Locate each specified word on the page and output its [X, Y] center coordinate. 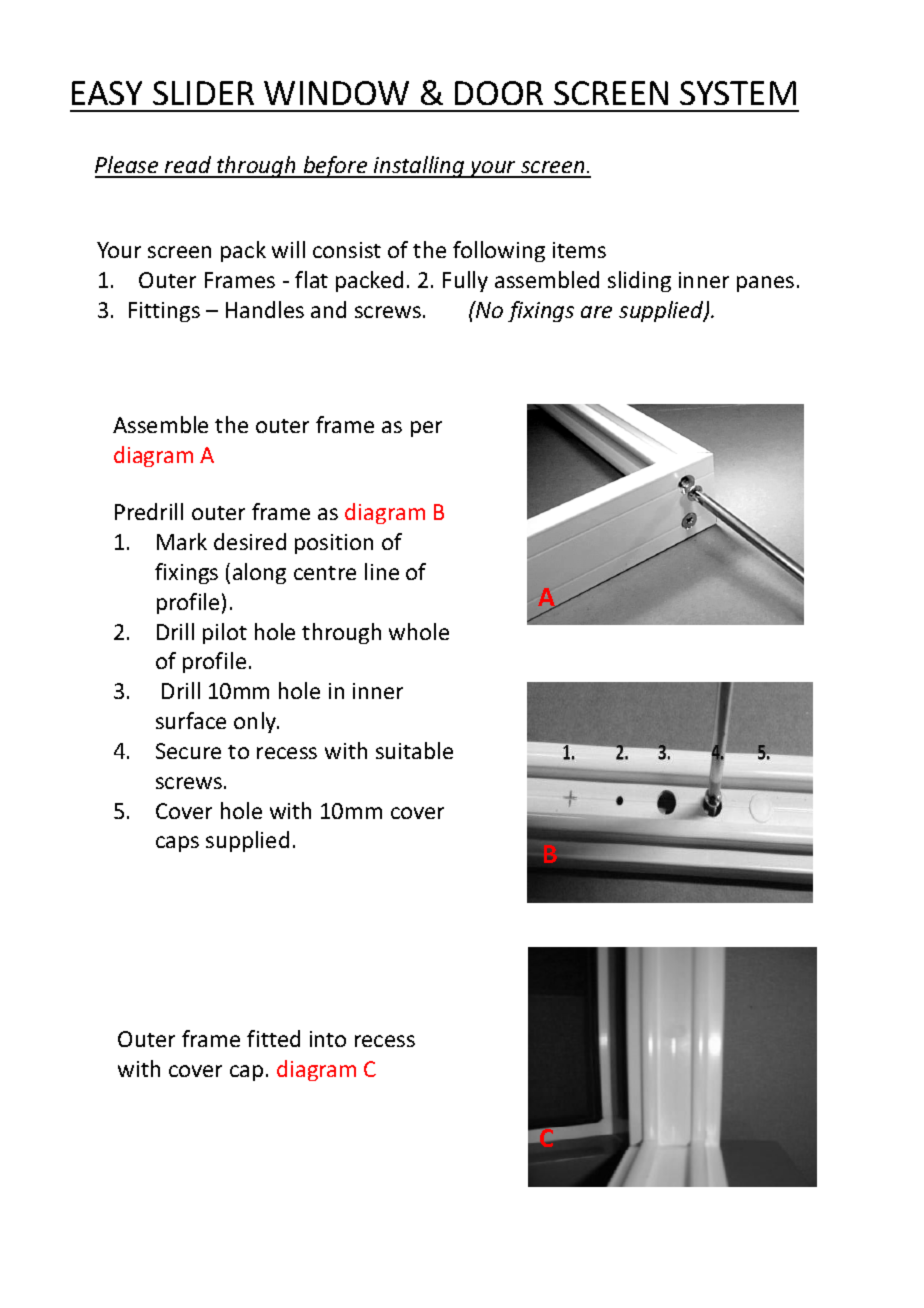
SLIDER [203, 93]
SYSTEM [738, 93]
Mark [182, 541]
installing [419, 167]
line [382, 571]
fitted [273, 1038]
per [426, 429]
